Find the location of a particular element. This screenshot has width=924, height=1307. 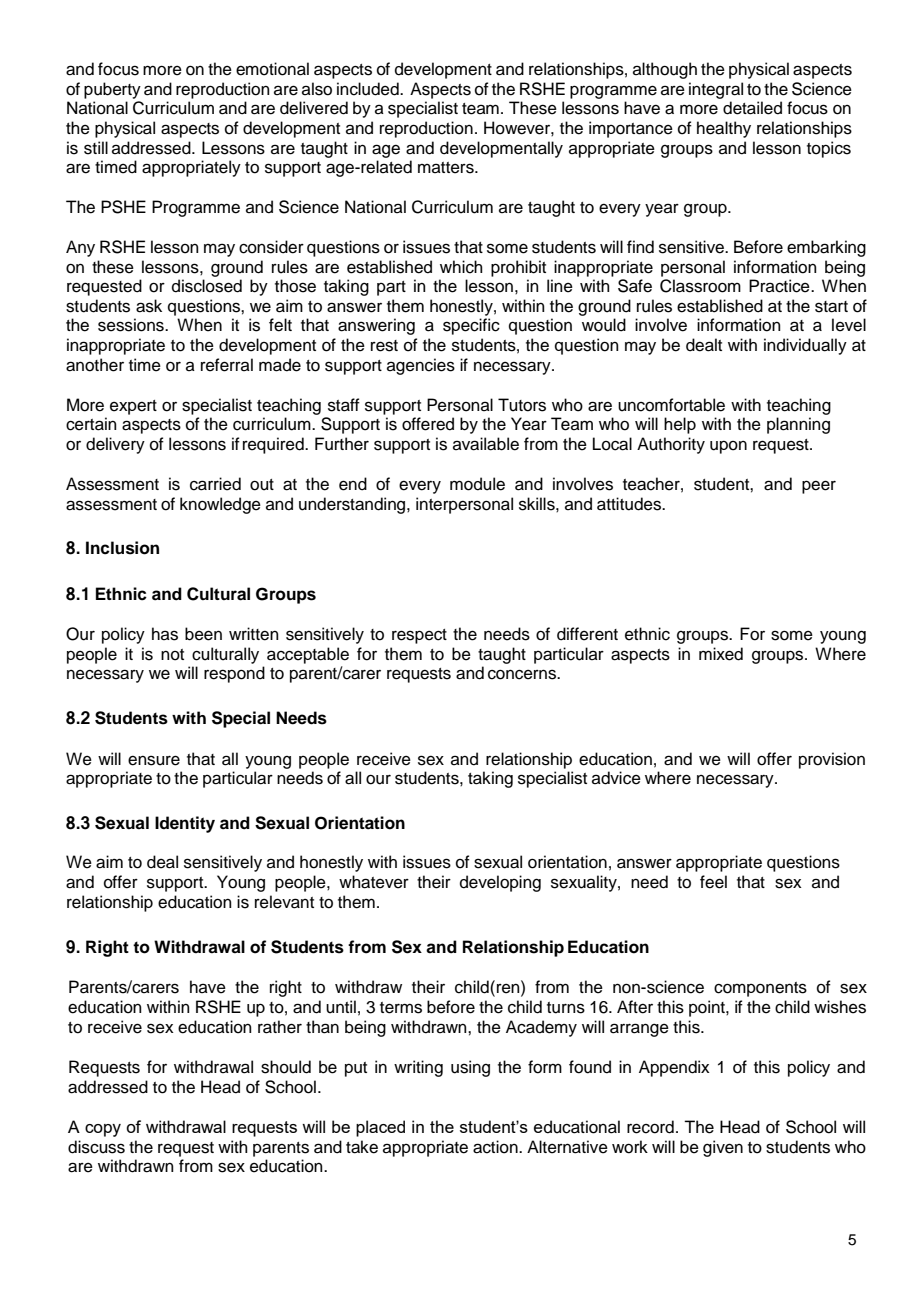

mixed is located at coordinates (721, 654).
